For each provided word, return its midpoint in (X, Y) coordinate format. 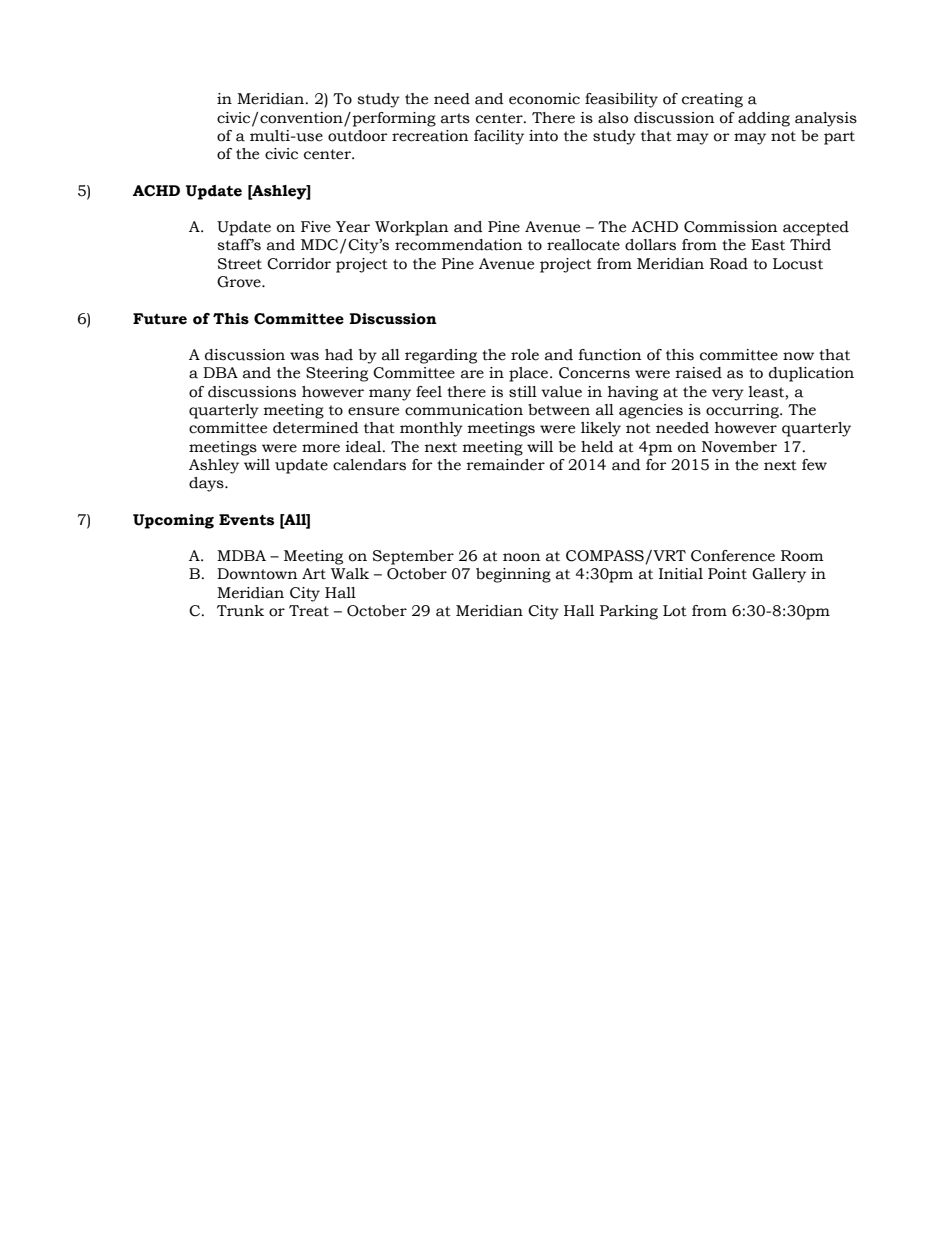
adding (764, 119)
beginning (513, 575)
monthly (431, 429)
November (739, 447)
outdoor (358, 136)
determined (316, 428)
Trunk (240, 611)
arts (455, 118)
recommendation (459, 245)
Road (729, 264)
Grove (240, 282)
